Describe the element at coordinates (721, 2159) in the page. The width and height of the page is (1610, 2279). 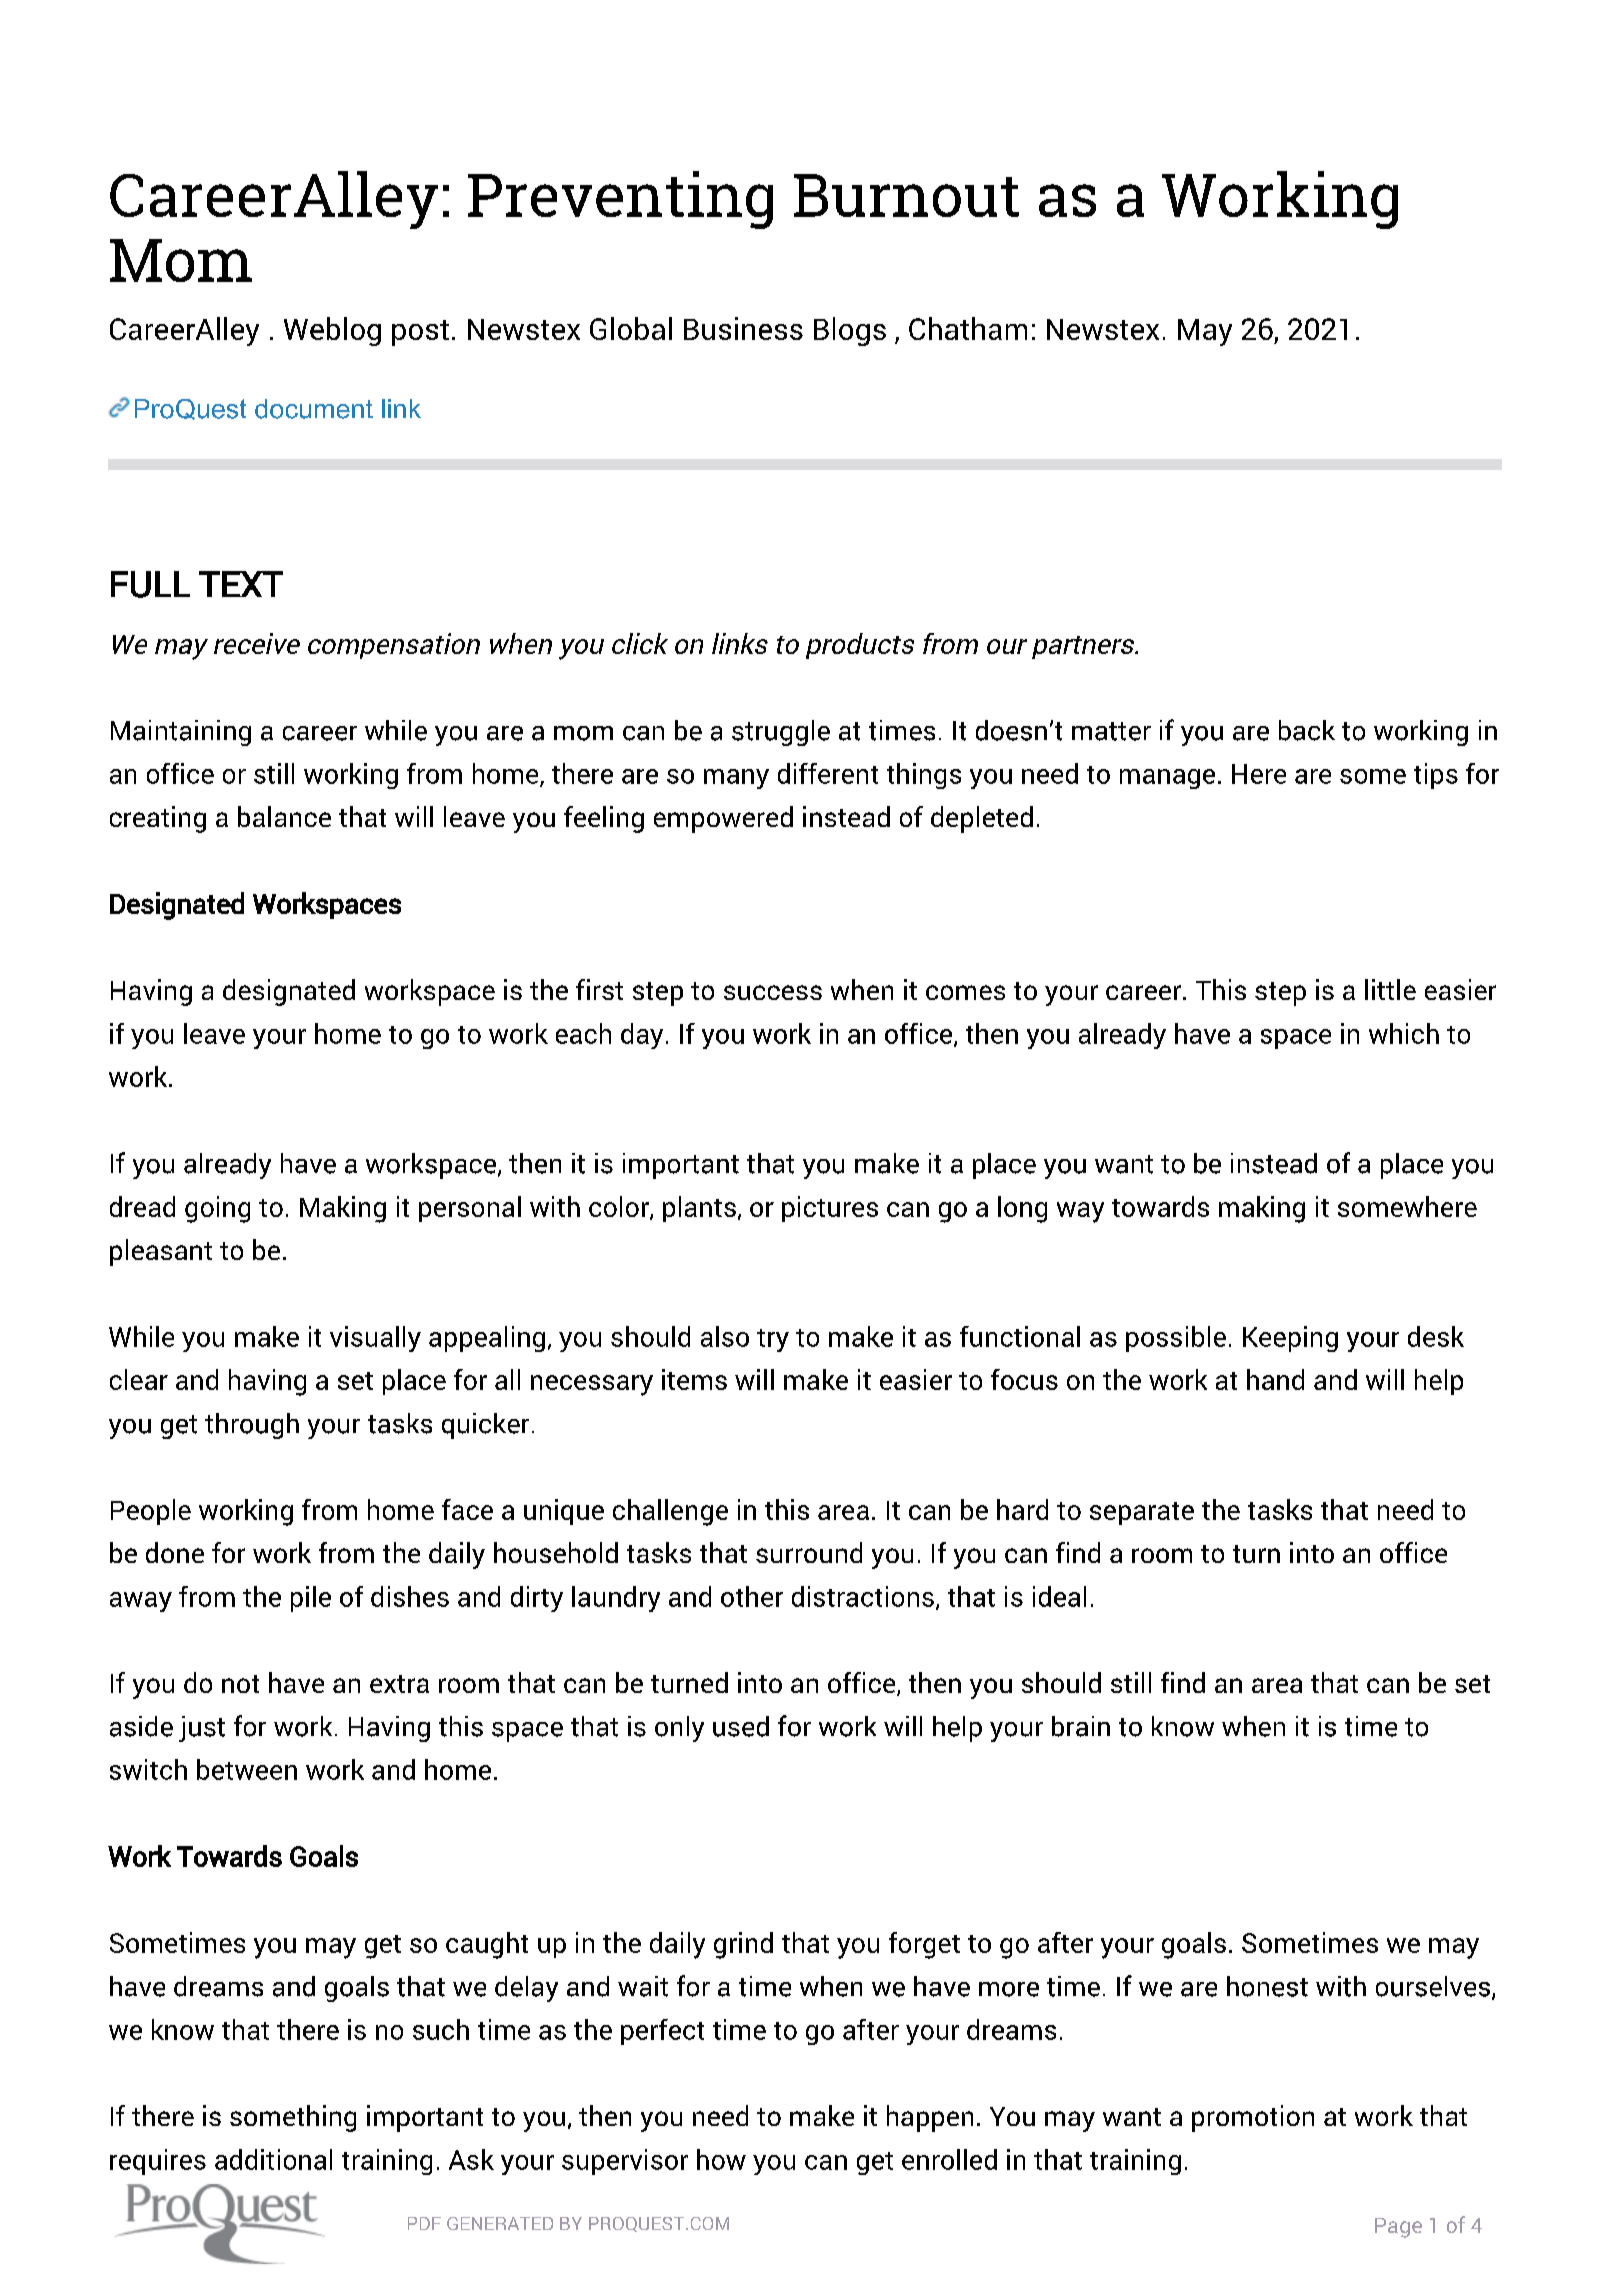
I see `how` at that location.
